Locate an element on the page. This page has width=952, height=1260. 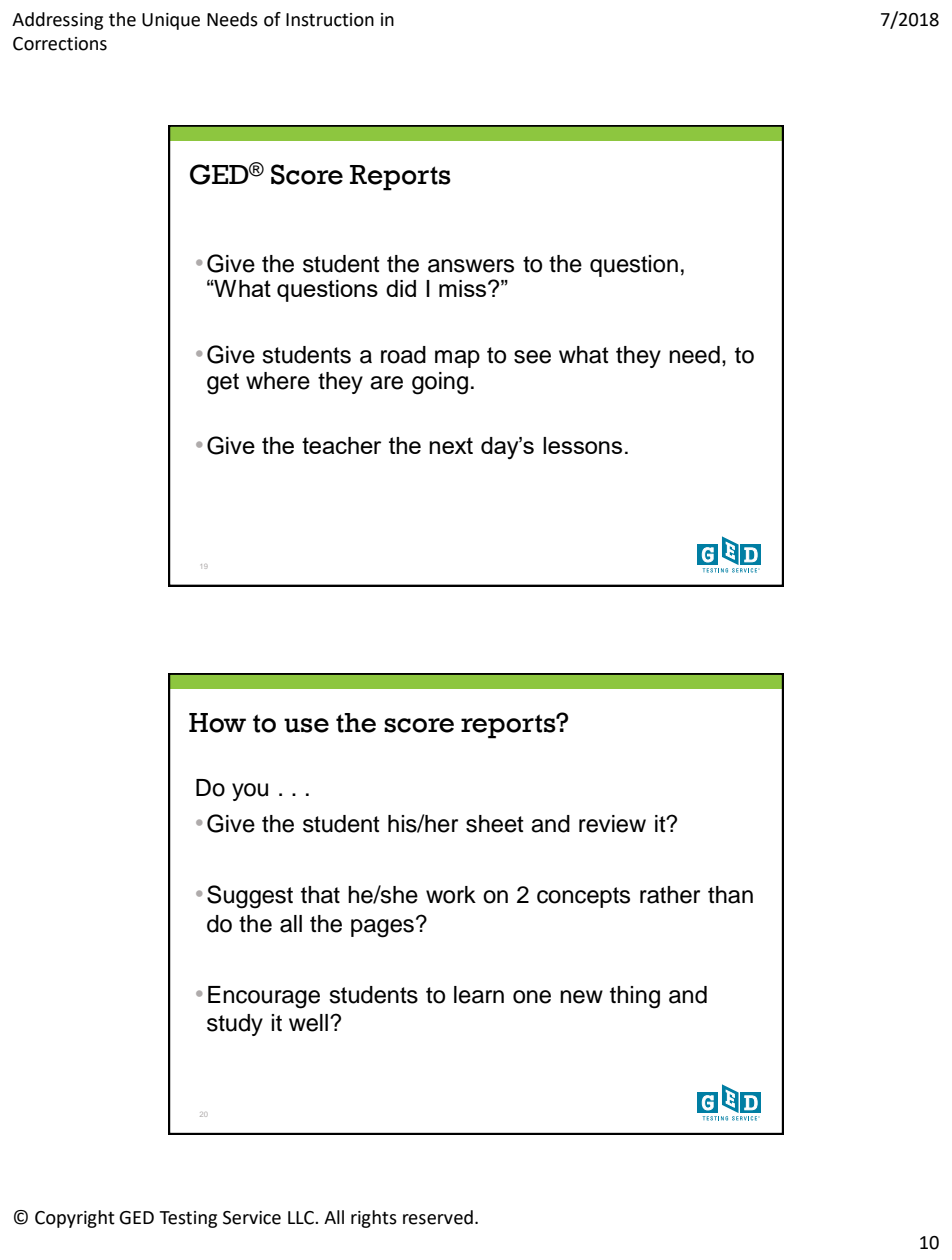
How is located at coordinates (217, 723).
